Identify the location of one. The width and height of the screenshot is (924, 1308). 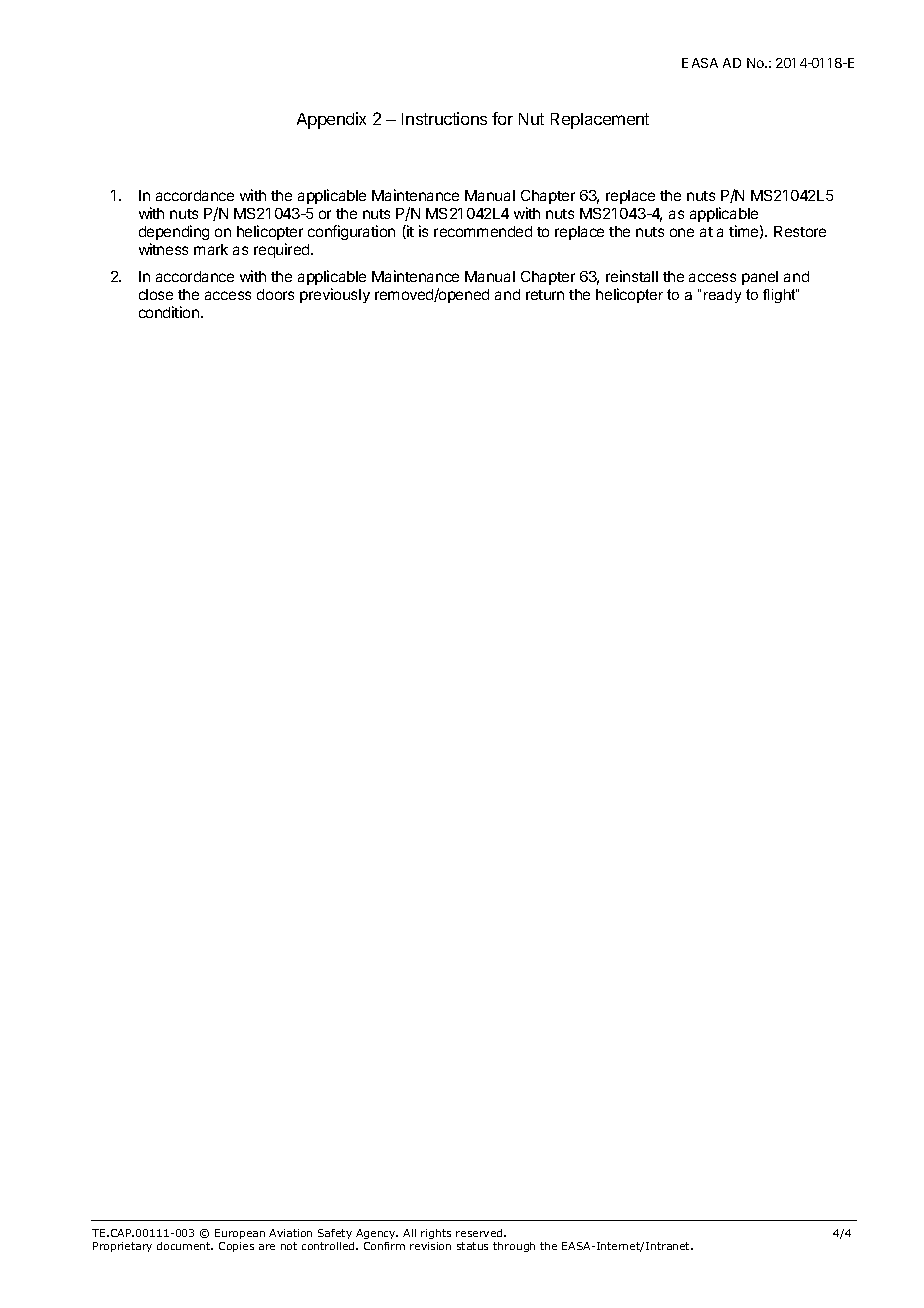
(682, 232).
